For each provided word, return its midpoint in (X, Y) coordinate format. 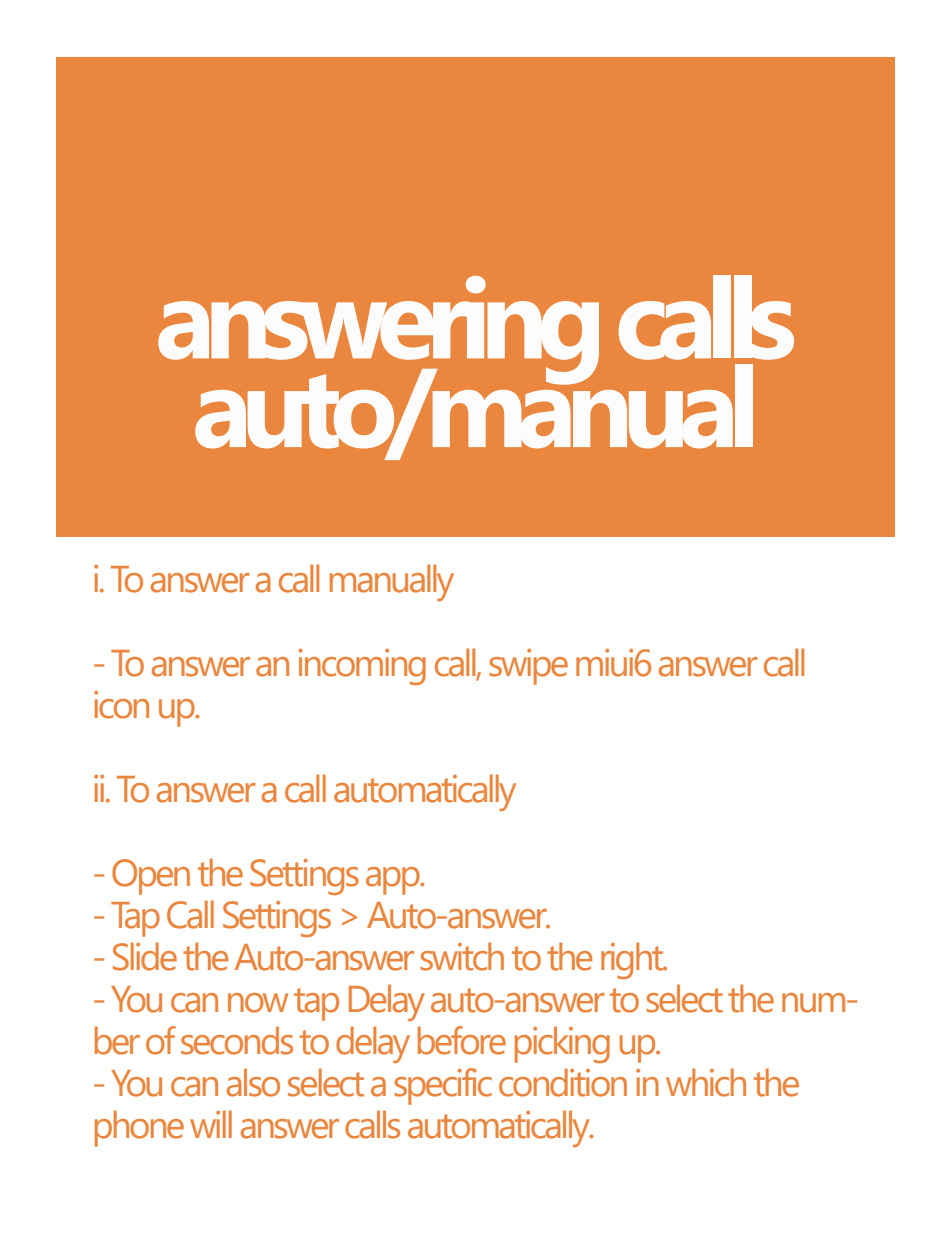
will (211, 1124)
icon (121, 705)
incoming (362, 667)
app (394, 881)
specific (443, 1086)
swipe (528, 667)
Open (151, 877)
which (706, 1082)
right (633, 960)
